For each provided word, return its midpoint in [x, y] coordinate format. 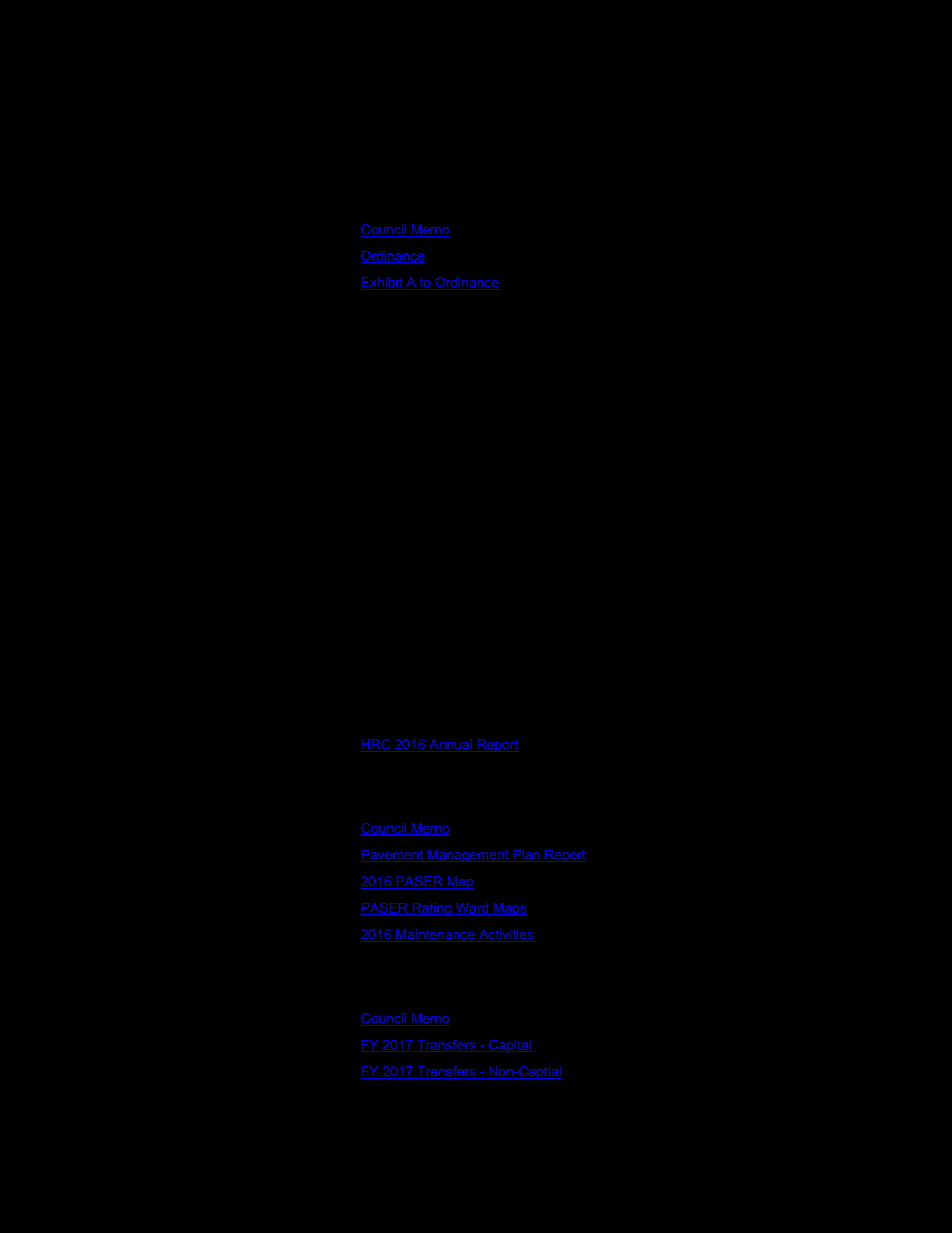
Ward [472, 909]
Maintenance [435, 935]
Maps [509, 909]
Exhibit [383, 283]
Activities [506, 935]
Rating [432, 909]
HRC [377, 745]
